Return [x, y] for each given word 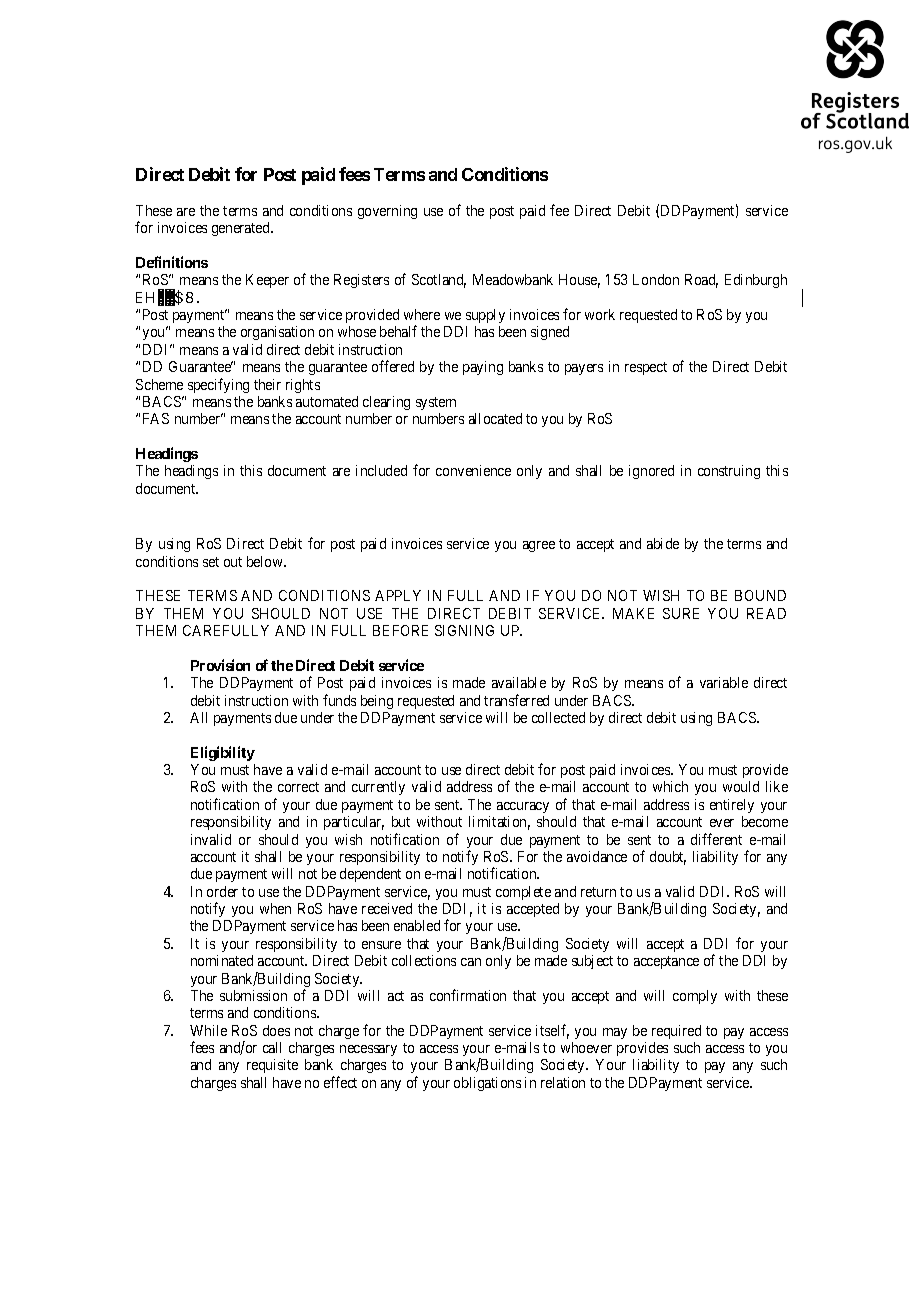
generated [242, 229]
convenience [473, 470]
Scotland [439, 281]
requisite [272, 1066]
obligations [487, 1084]
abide [663, 543]
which [670, 786]
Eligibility [223, 753]
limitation [499, 823]
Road [701, 281]
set [211, 562]
